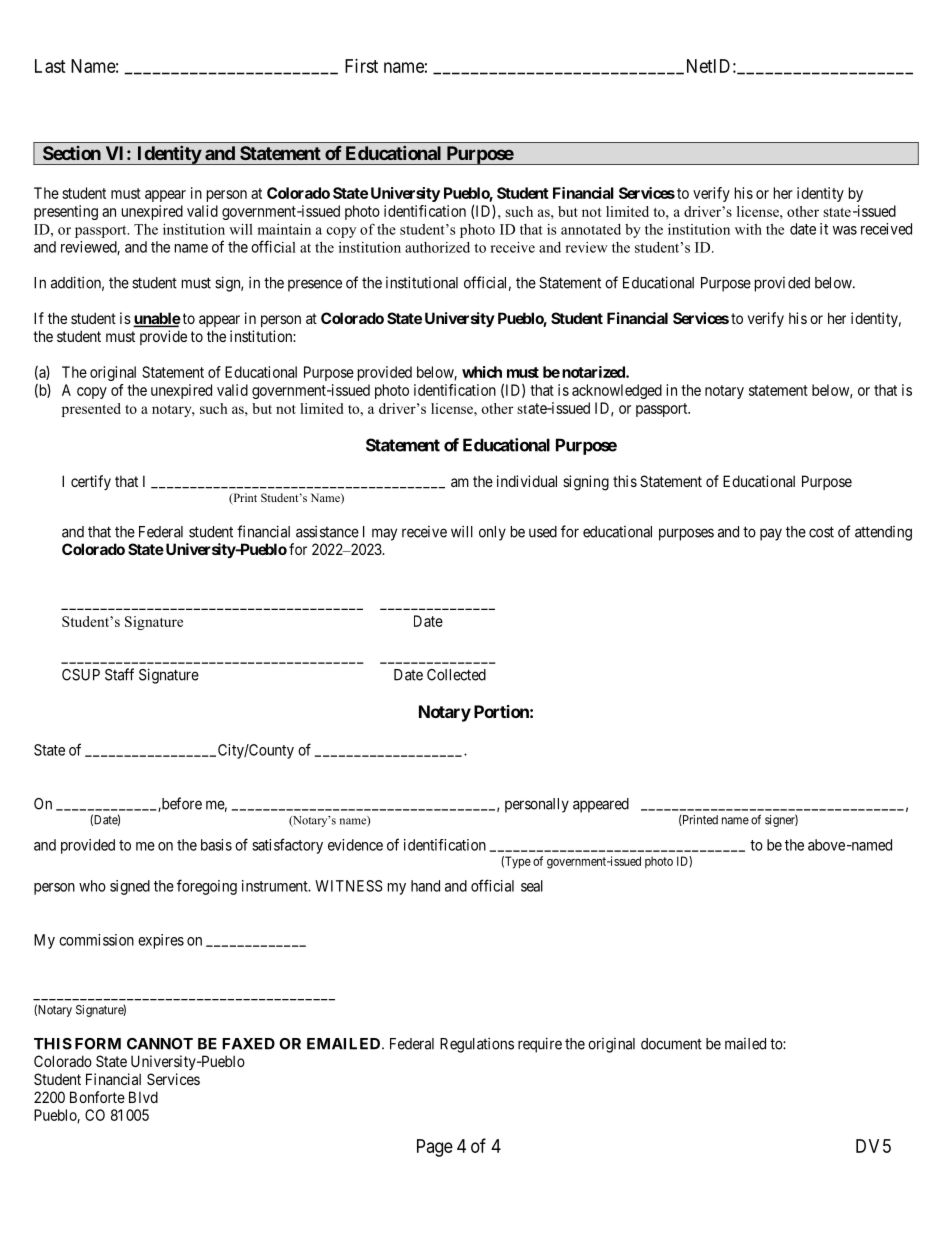 The width and height of the screenshot is (952, 1233). Describe the element at coordinates (748, 229) in the screenshot. I see `with` at that location.
